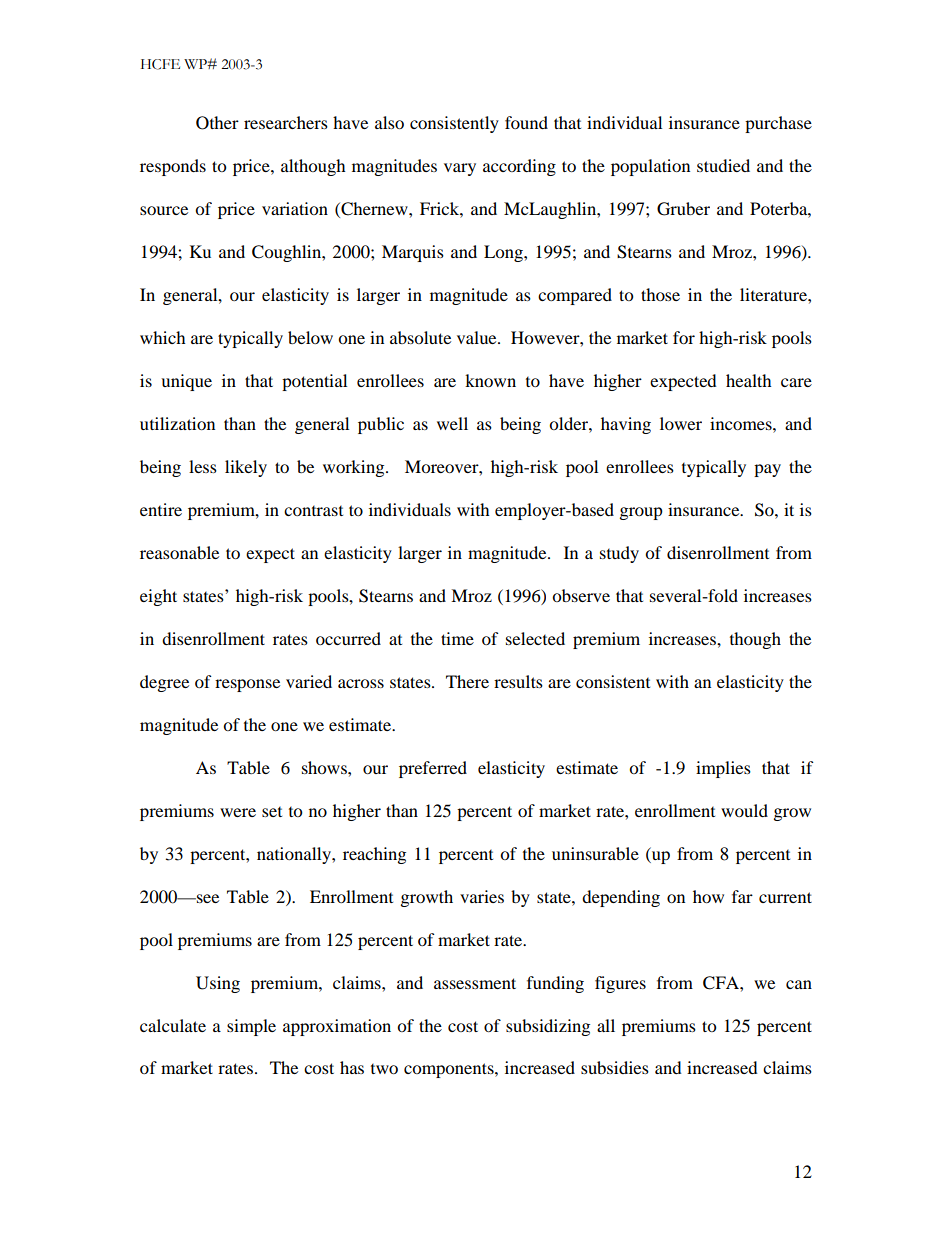 The image size is (952, 1233). What do you see at coordinates (251, 1027) in the document?
I see `simple` at bounding box center [251, 1027].
